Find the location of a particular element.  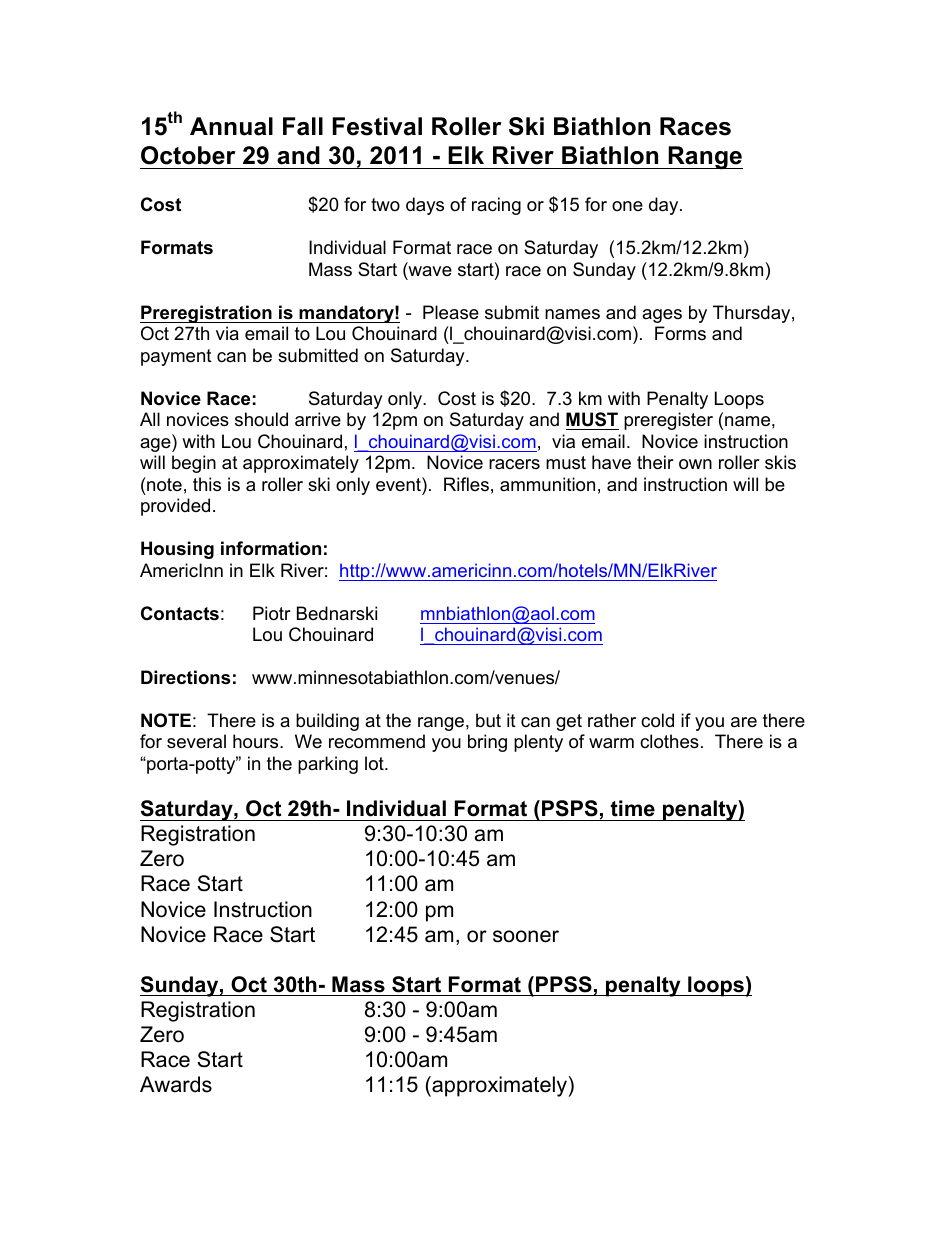

Annual is located at coordinates (231, 126).
